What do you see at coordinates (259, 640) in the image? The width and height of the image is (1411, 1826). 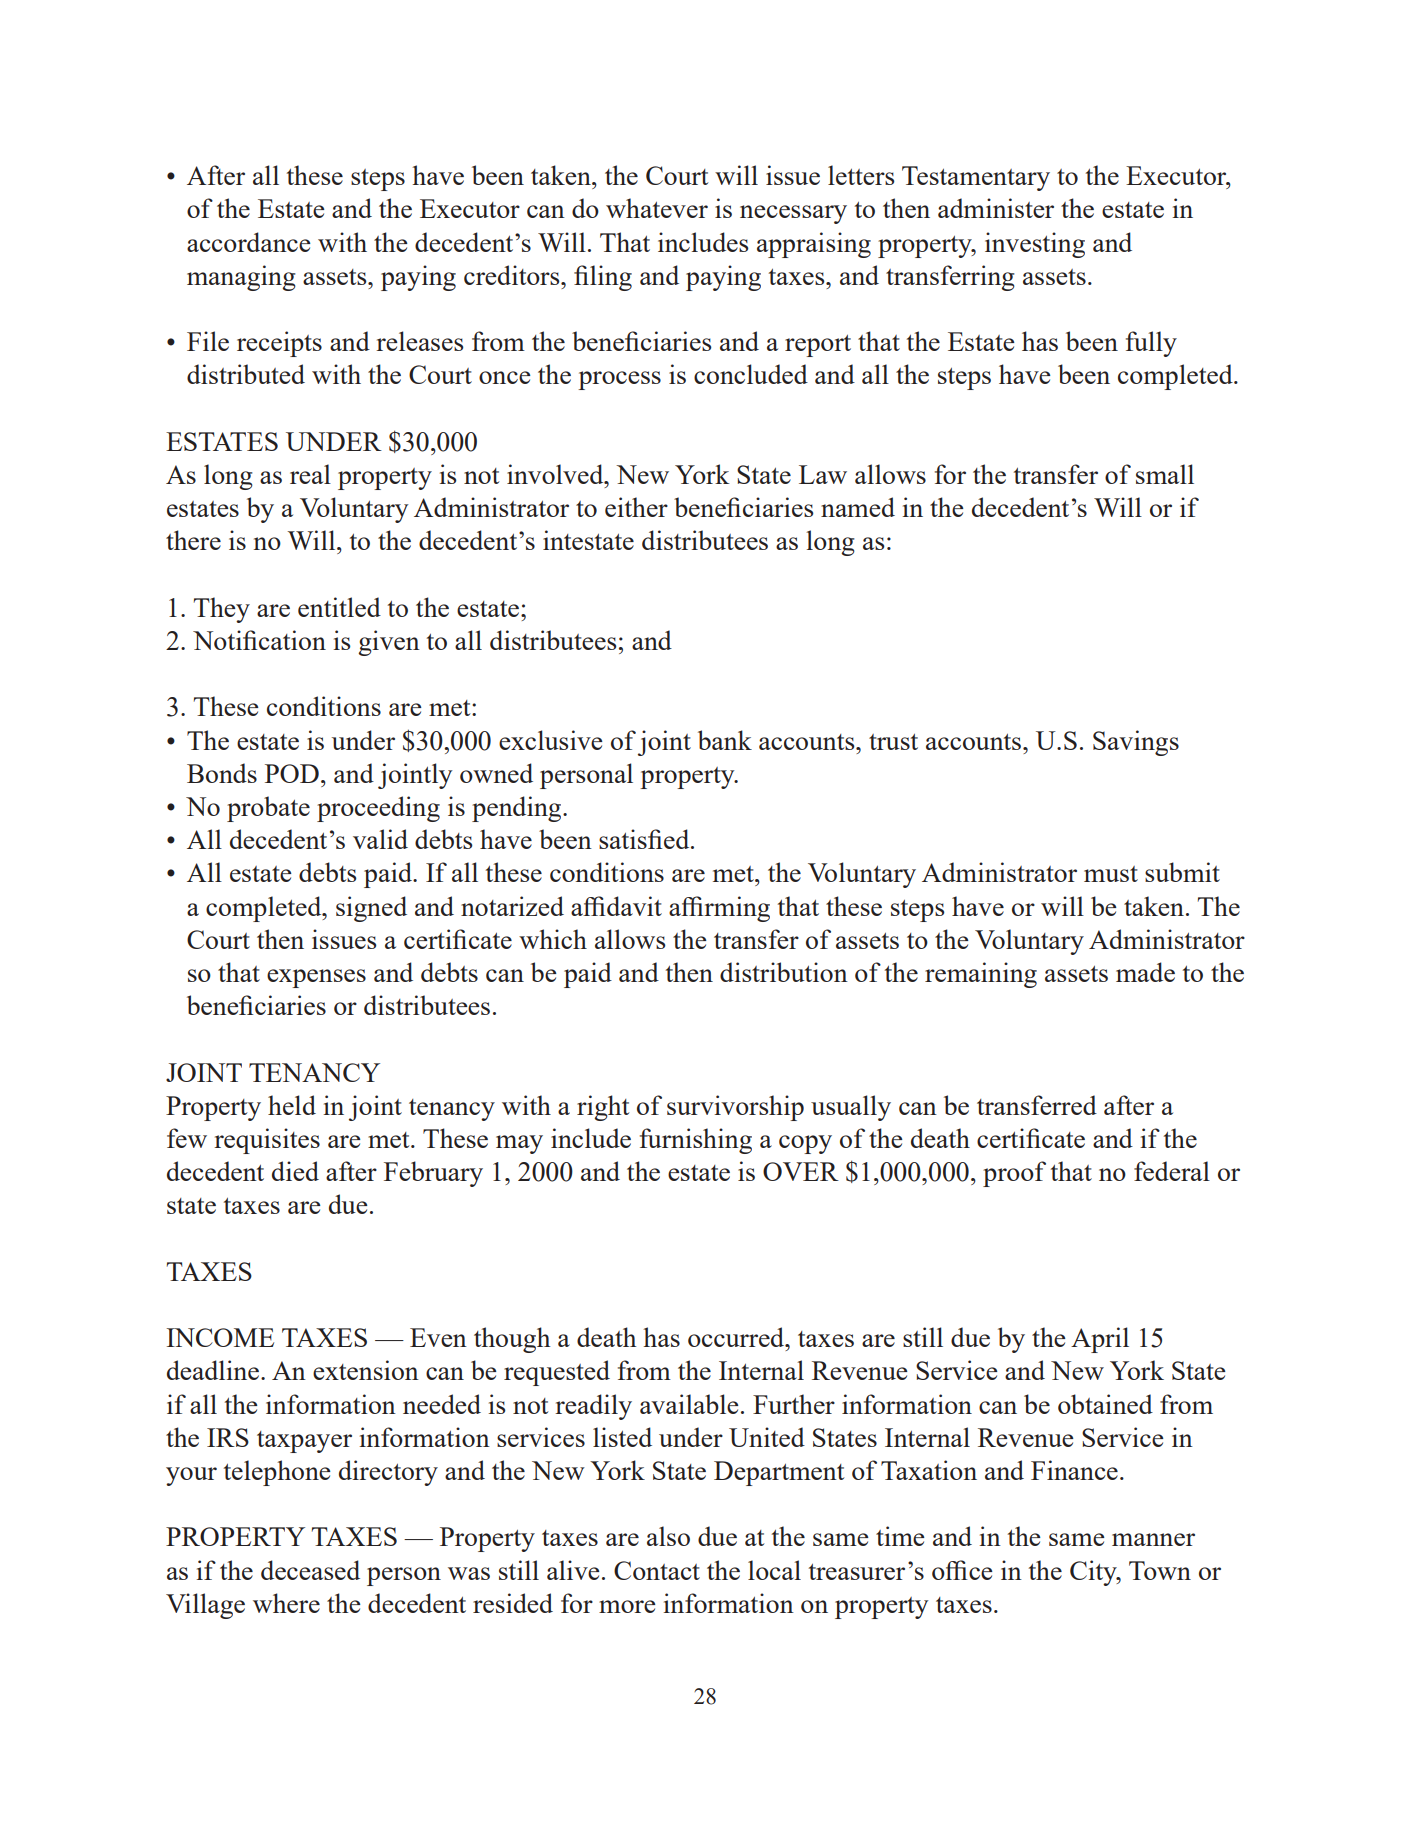 I see `Notification` at bounding box center [259, 640].
